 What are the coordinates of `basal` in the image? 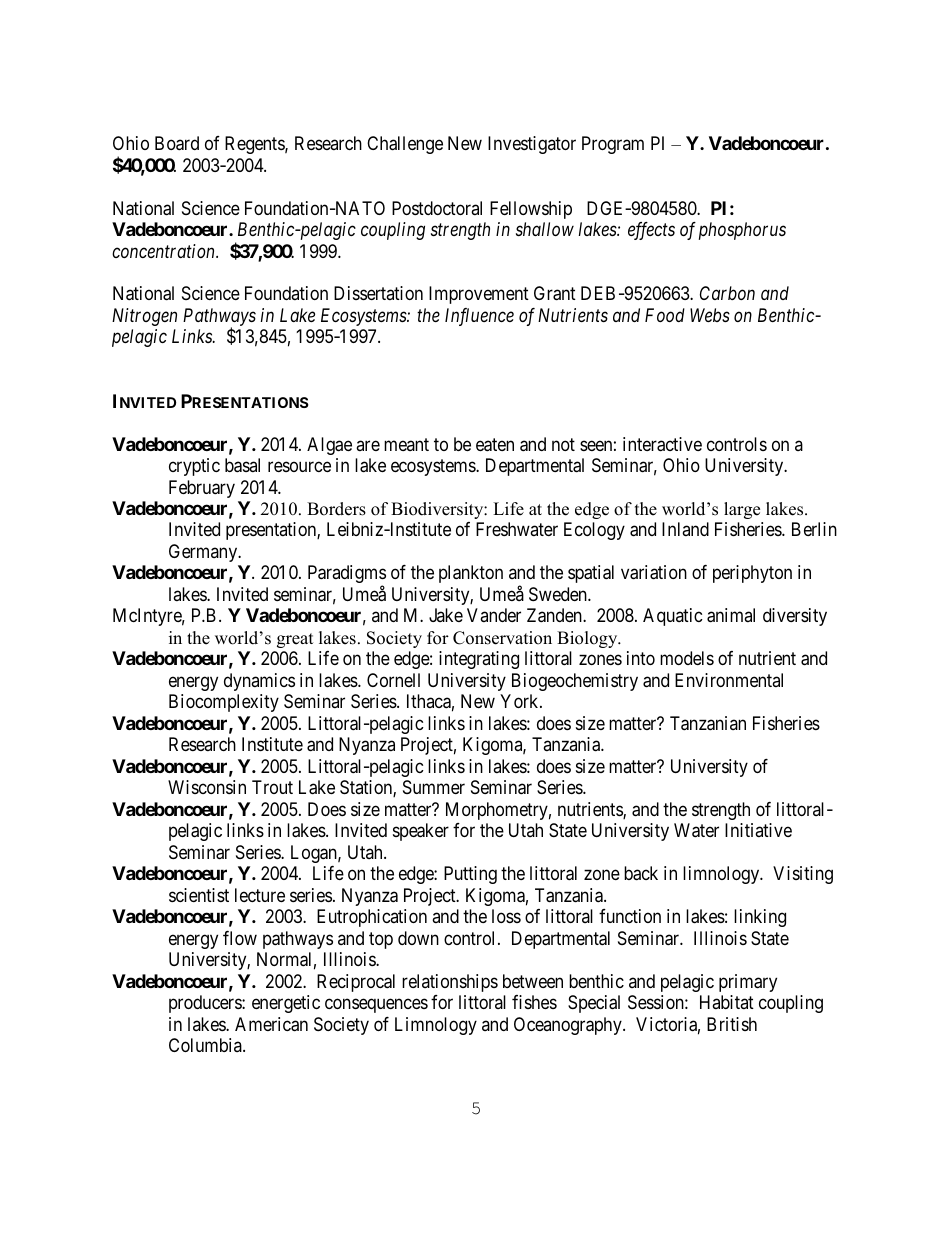 It's located at (242, 465).
